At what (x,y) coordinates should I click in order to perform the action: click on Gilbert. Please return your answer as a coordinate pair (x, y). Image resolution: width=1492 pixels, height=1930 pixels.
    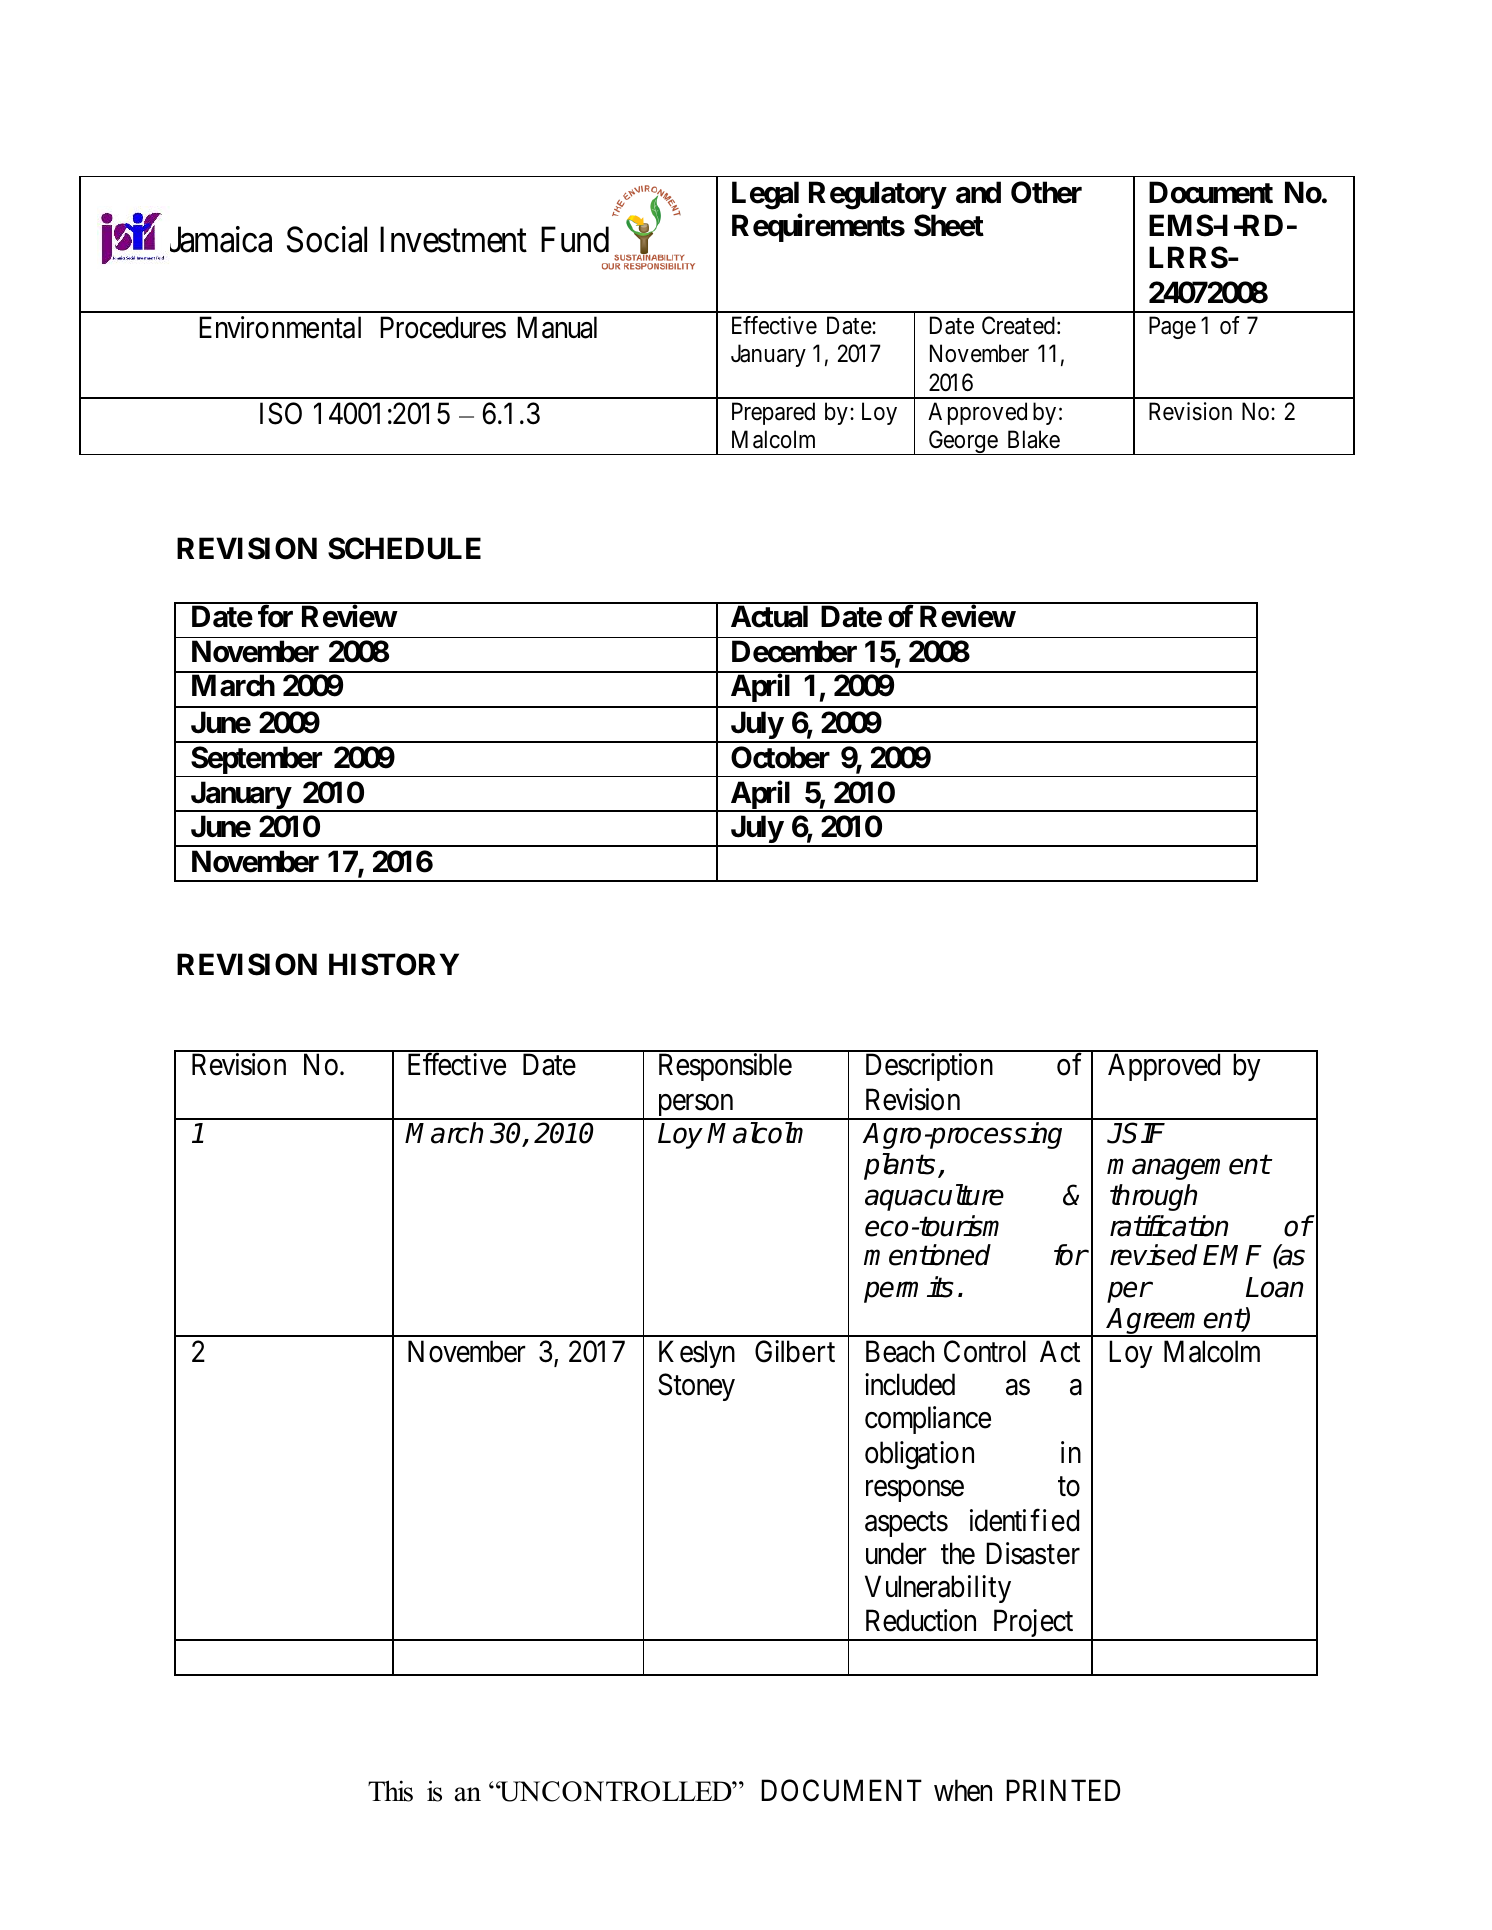
    Looking at the image, I should click on (795, 1351).
